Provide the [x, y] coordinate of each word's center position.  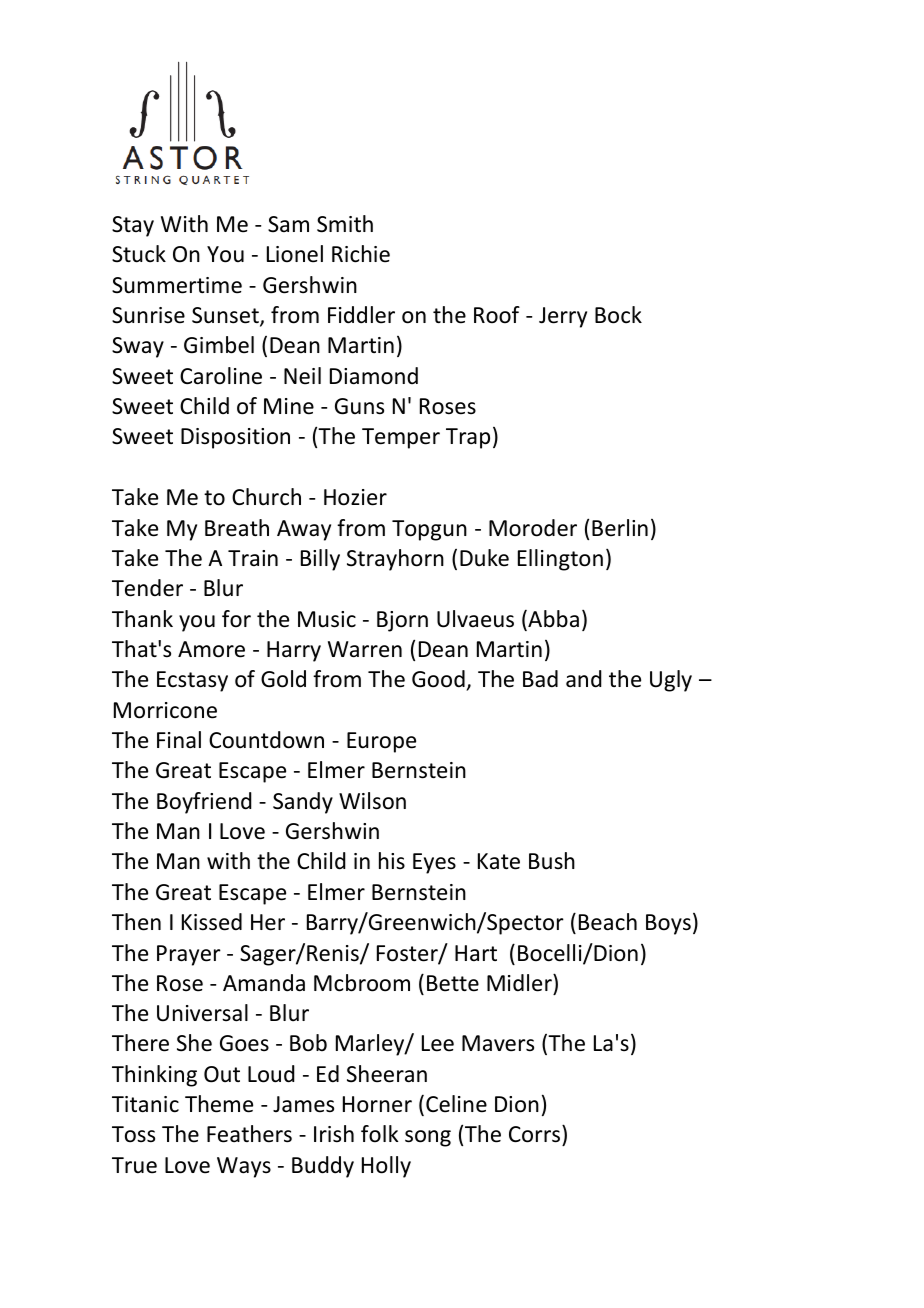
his [392, 860]
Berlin [620, 528]
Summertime [177, 285]
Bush [552, 861]
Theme [219, 1104]
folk [379, 1134]
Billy [320, 560]
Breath [237, 528]
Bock [618, 315]
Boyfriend [204, 803]
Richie [361, 254]
